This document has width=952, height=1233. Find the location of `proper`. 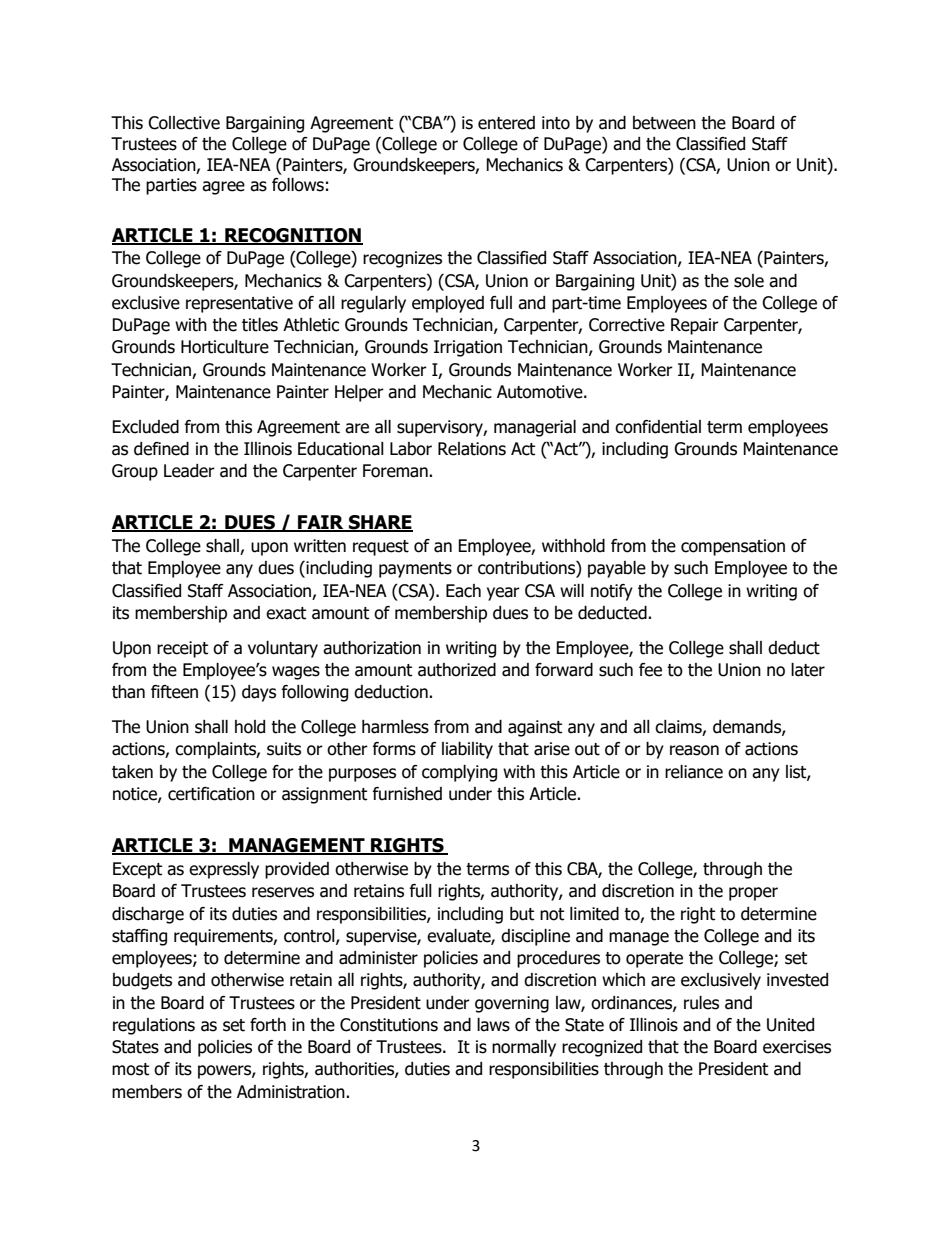

proper is located at coordinates (753, 894).
